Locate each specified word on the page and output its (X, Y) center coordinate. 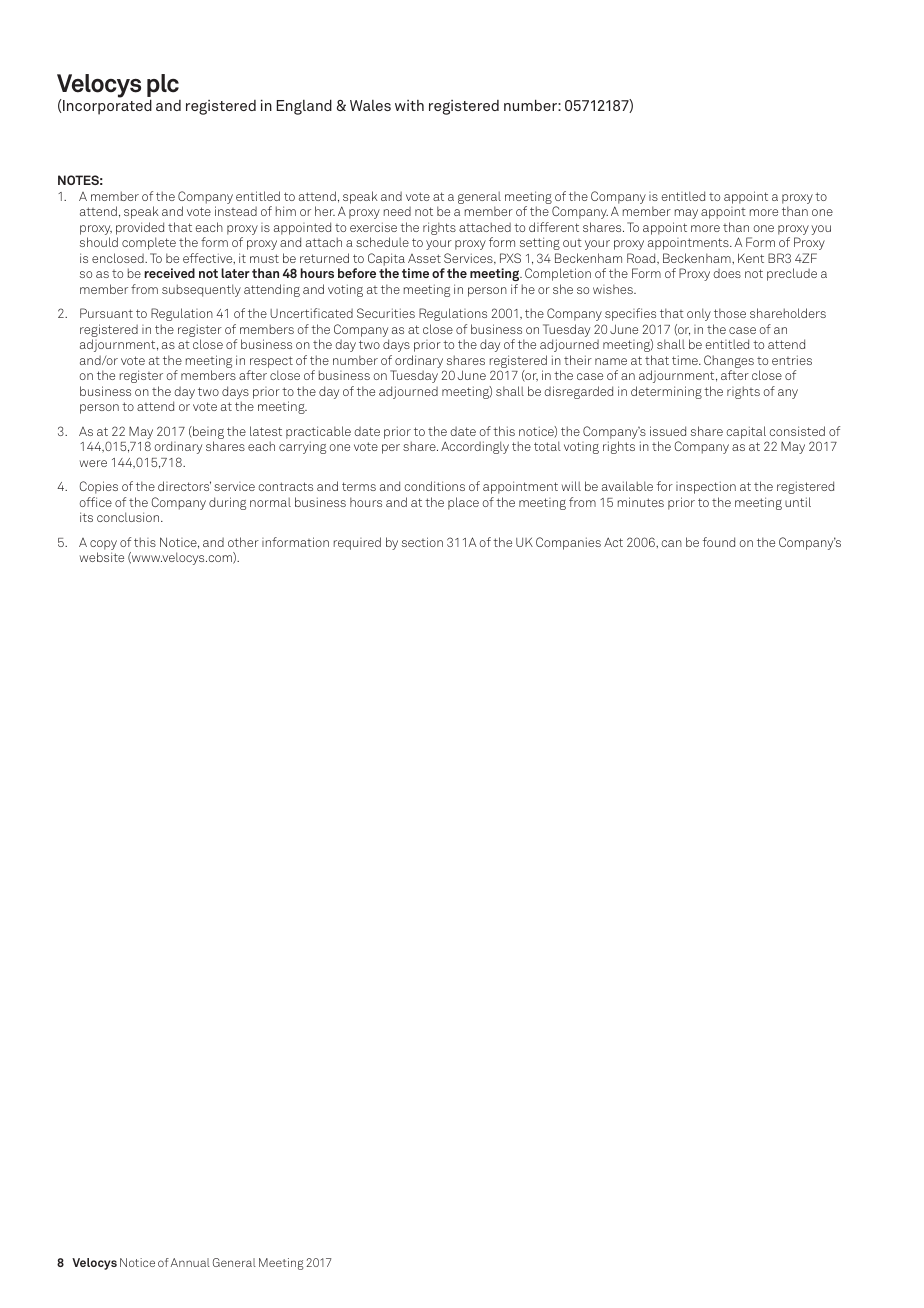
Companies (568, 543)
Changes (729, 363)
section (422, 542)
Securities (386, 313)
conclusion (129, 517)
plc (163, 85)
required (357, 543)
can (672, 543)
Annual (190, 1262)
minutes (641, 502)
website (102, 557)
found (719, 542)
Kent (751, 258)
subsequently (201, 290)
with (409, 105)
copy (103, 545)
